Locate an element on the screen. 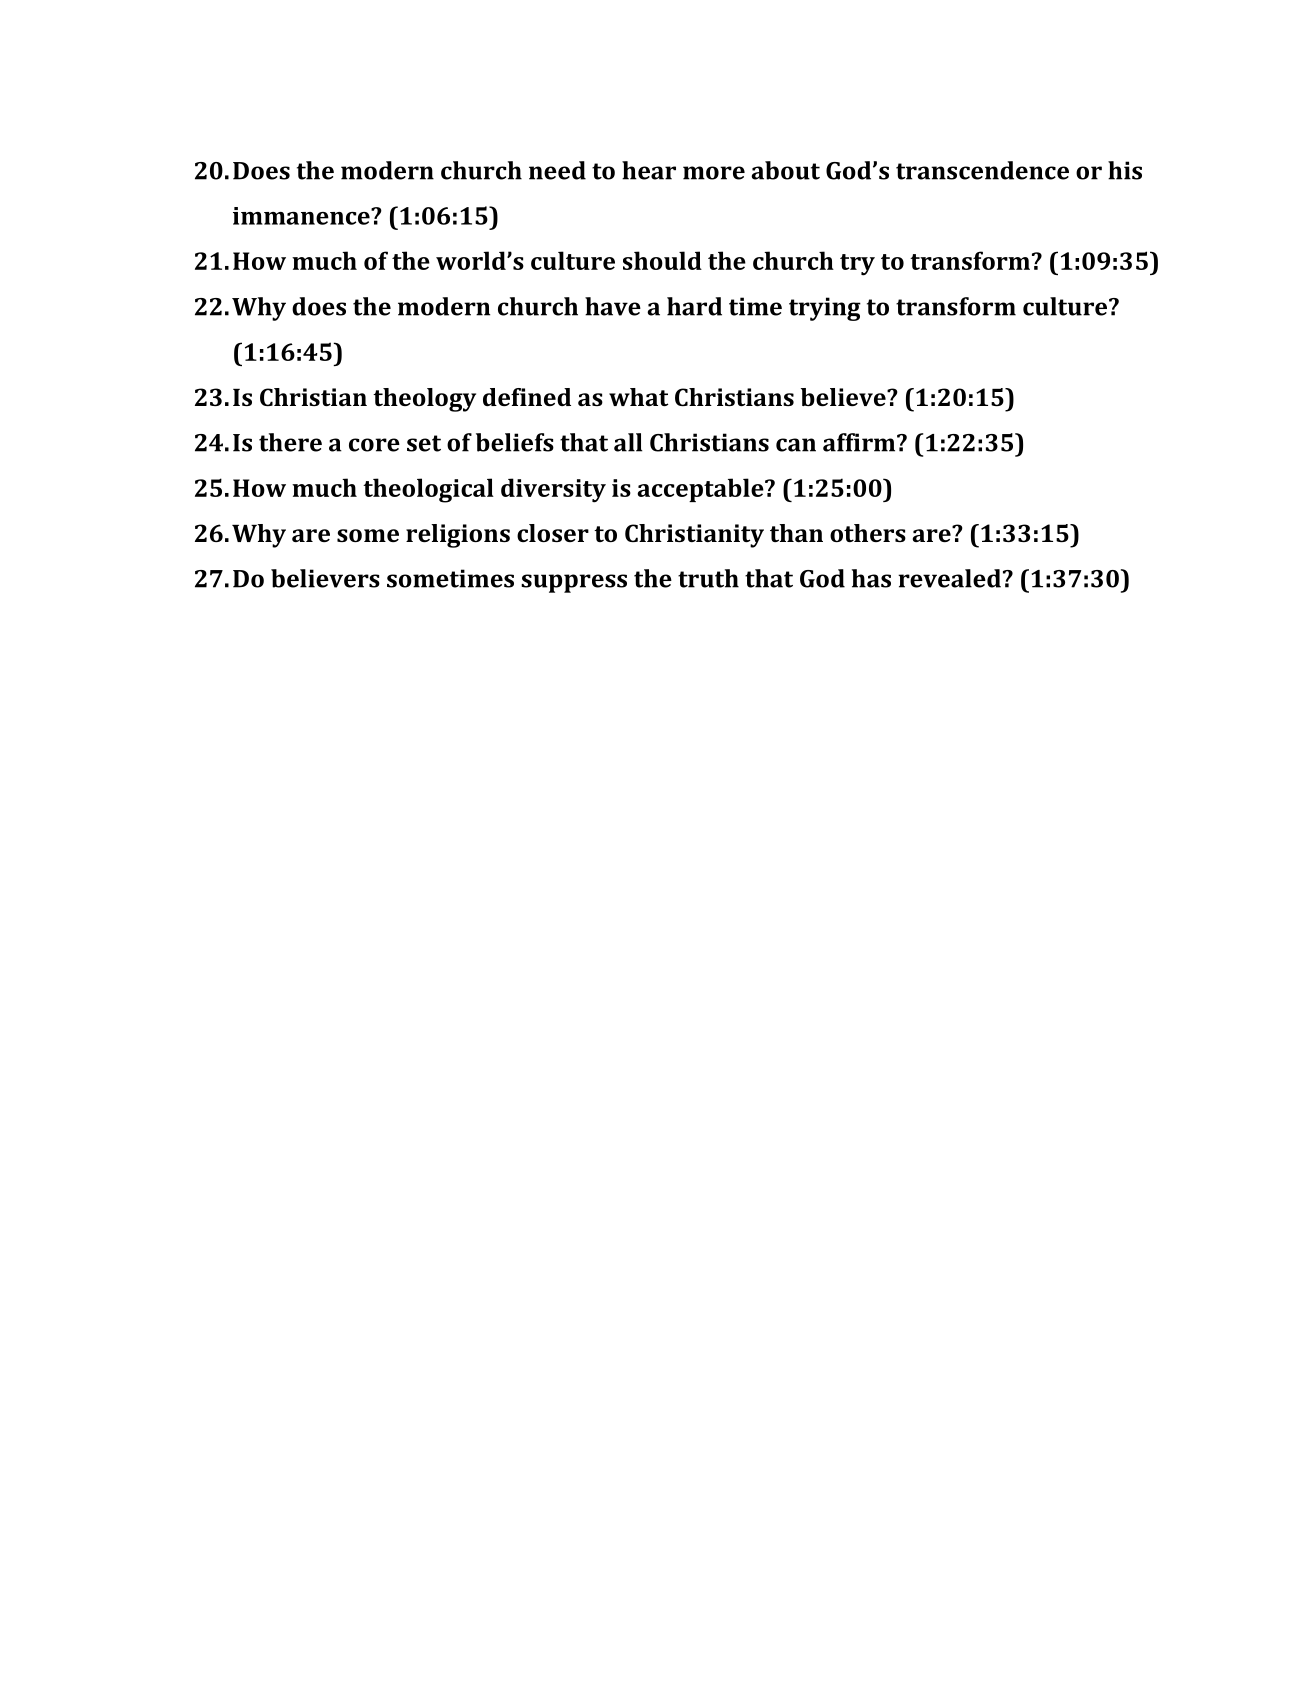  theological is located at coordinates (428, 490).
